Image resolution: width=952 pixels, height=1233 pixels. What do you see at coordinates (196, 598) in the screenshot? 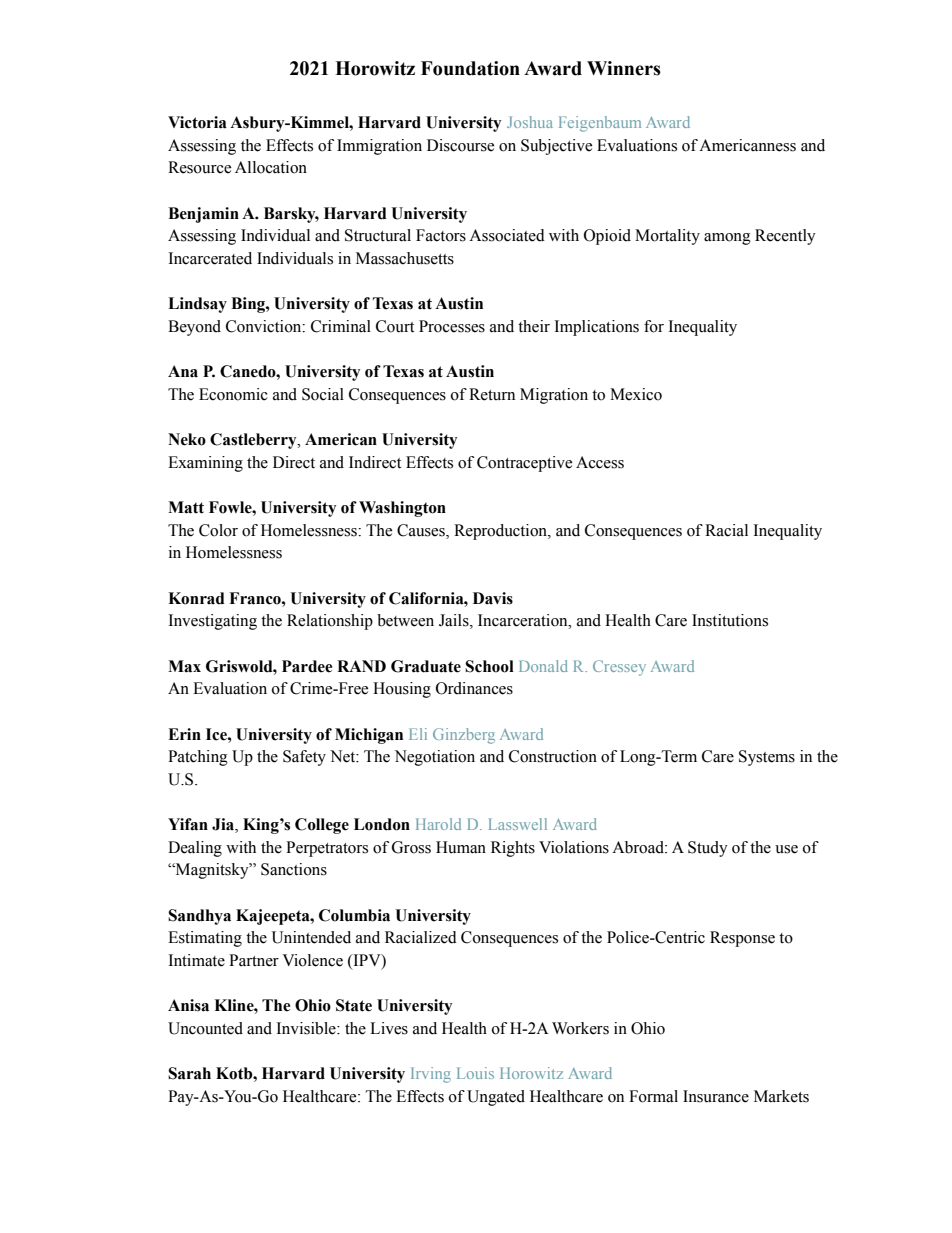
I see `Konrad` at bounding box center [196, 598].
